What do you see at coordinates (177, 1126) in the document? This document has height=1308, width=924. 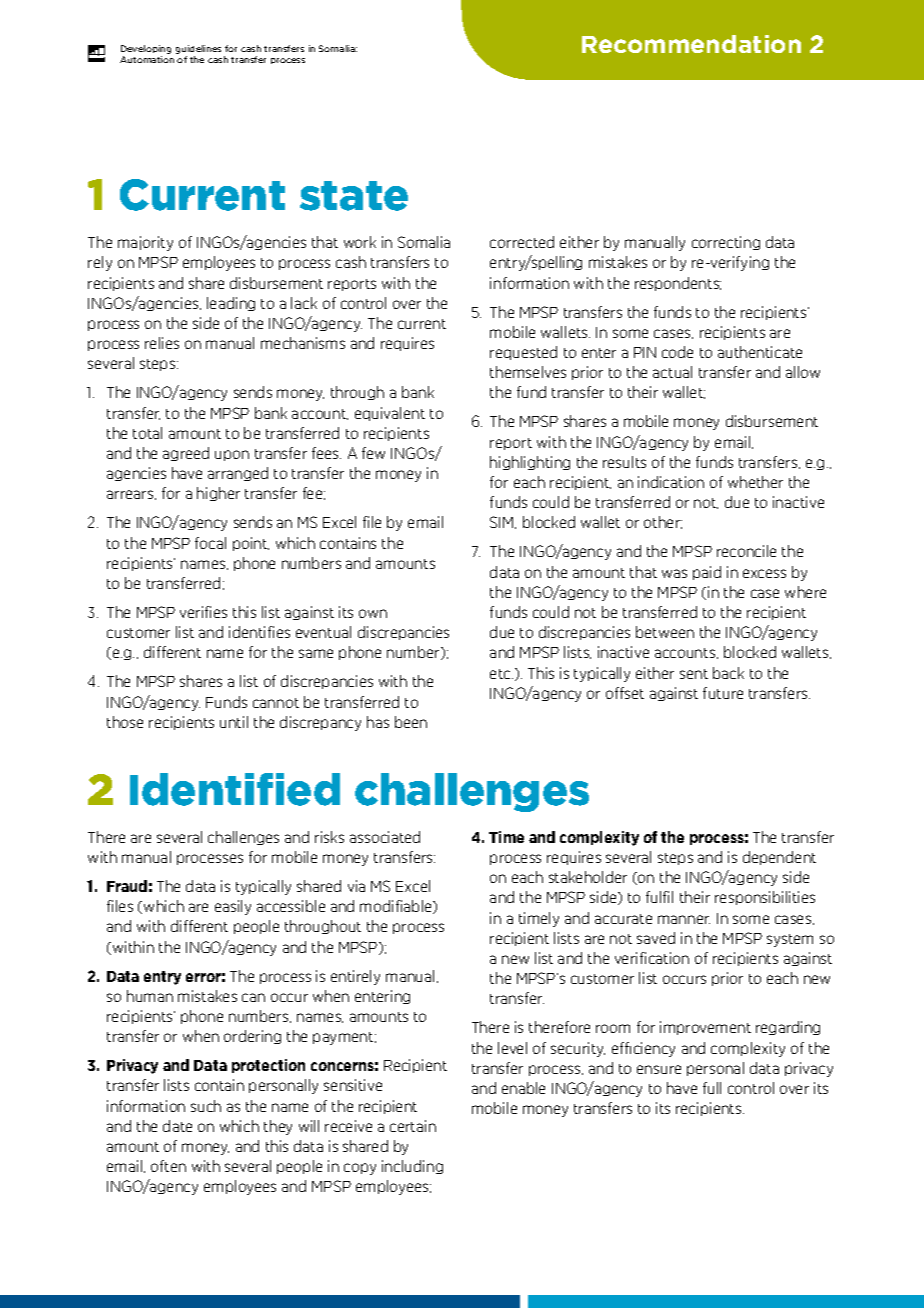 I see `date` at bounding box center [177, 1126].
